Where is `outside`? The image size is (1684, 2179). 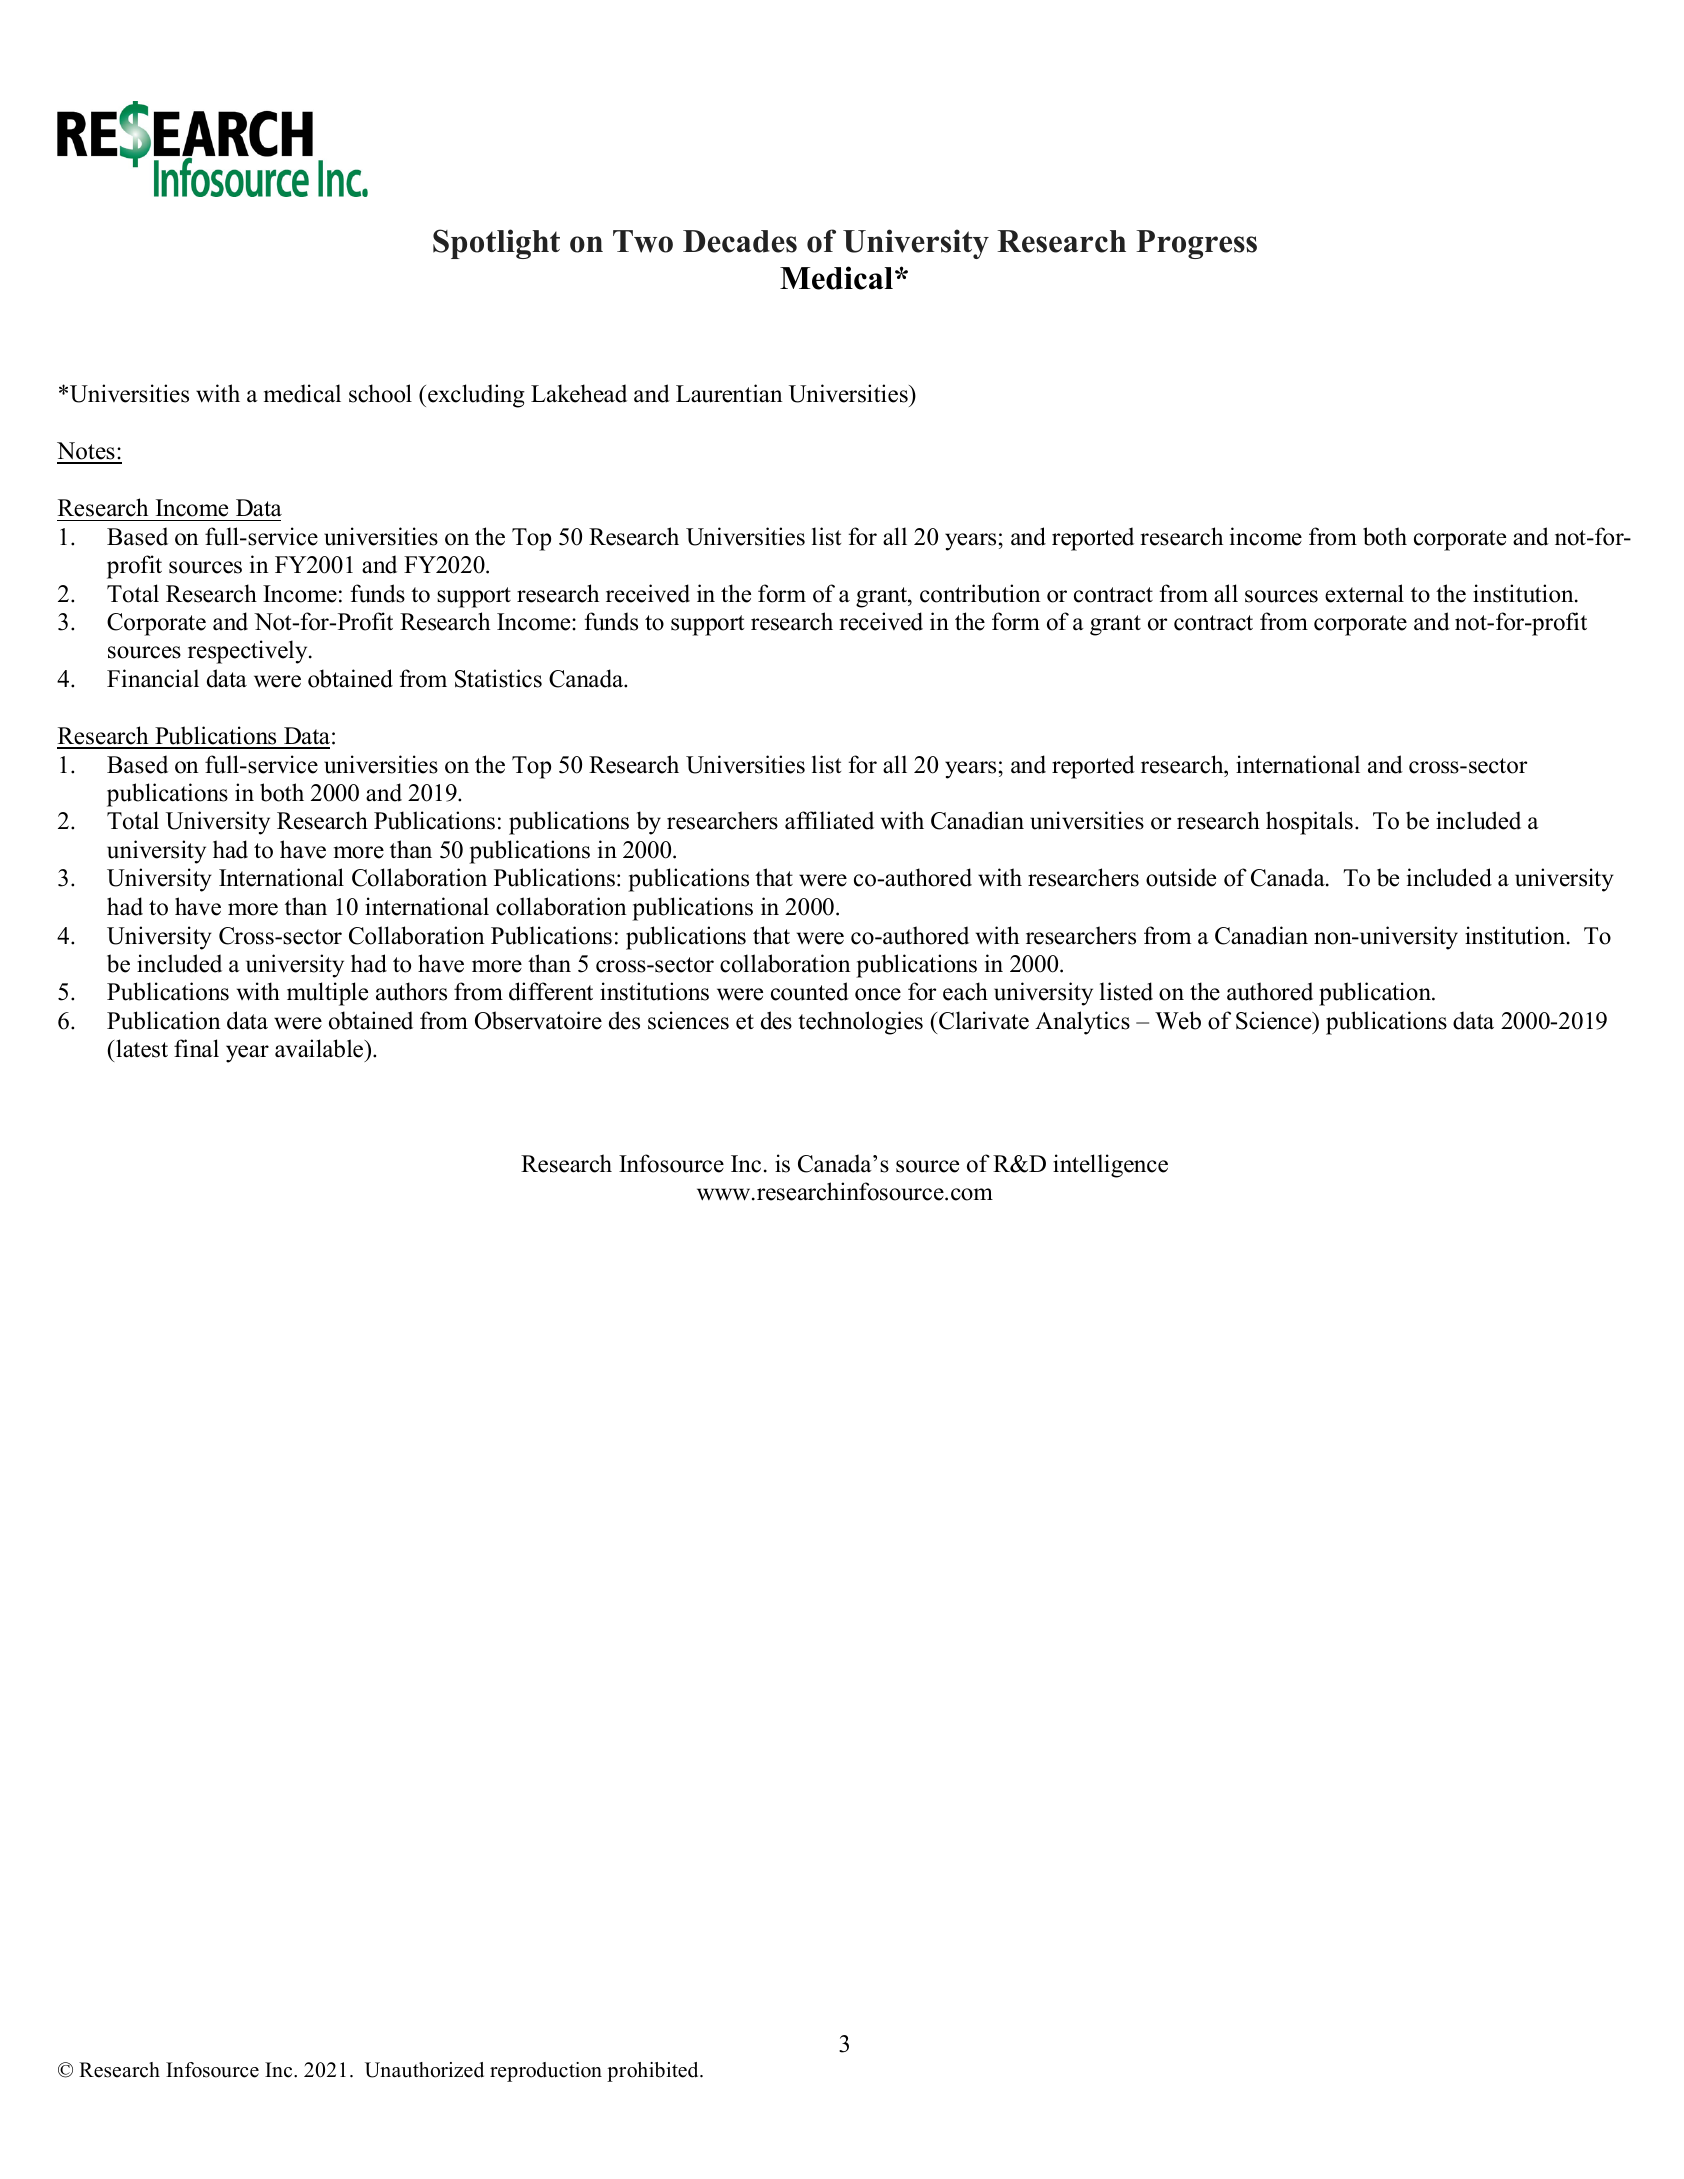
outside is located at coordinates (1181, 877).
